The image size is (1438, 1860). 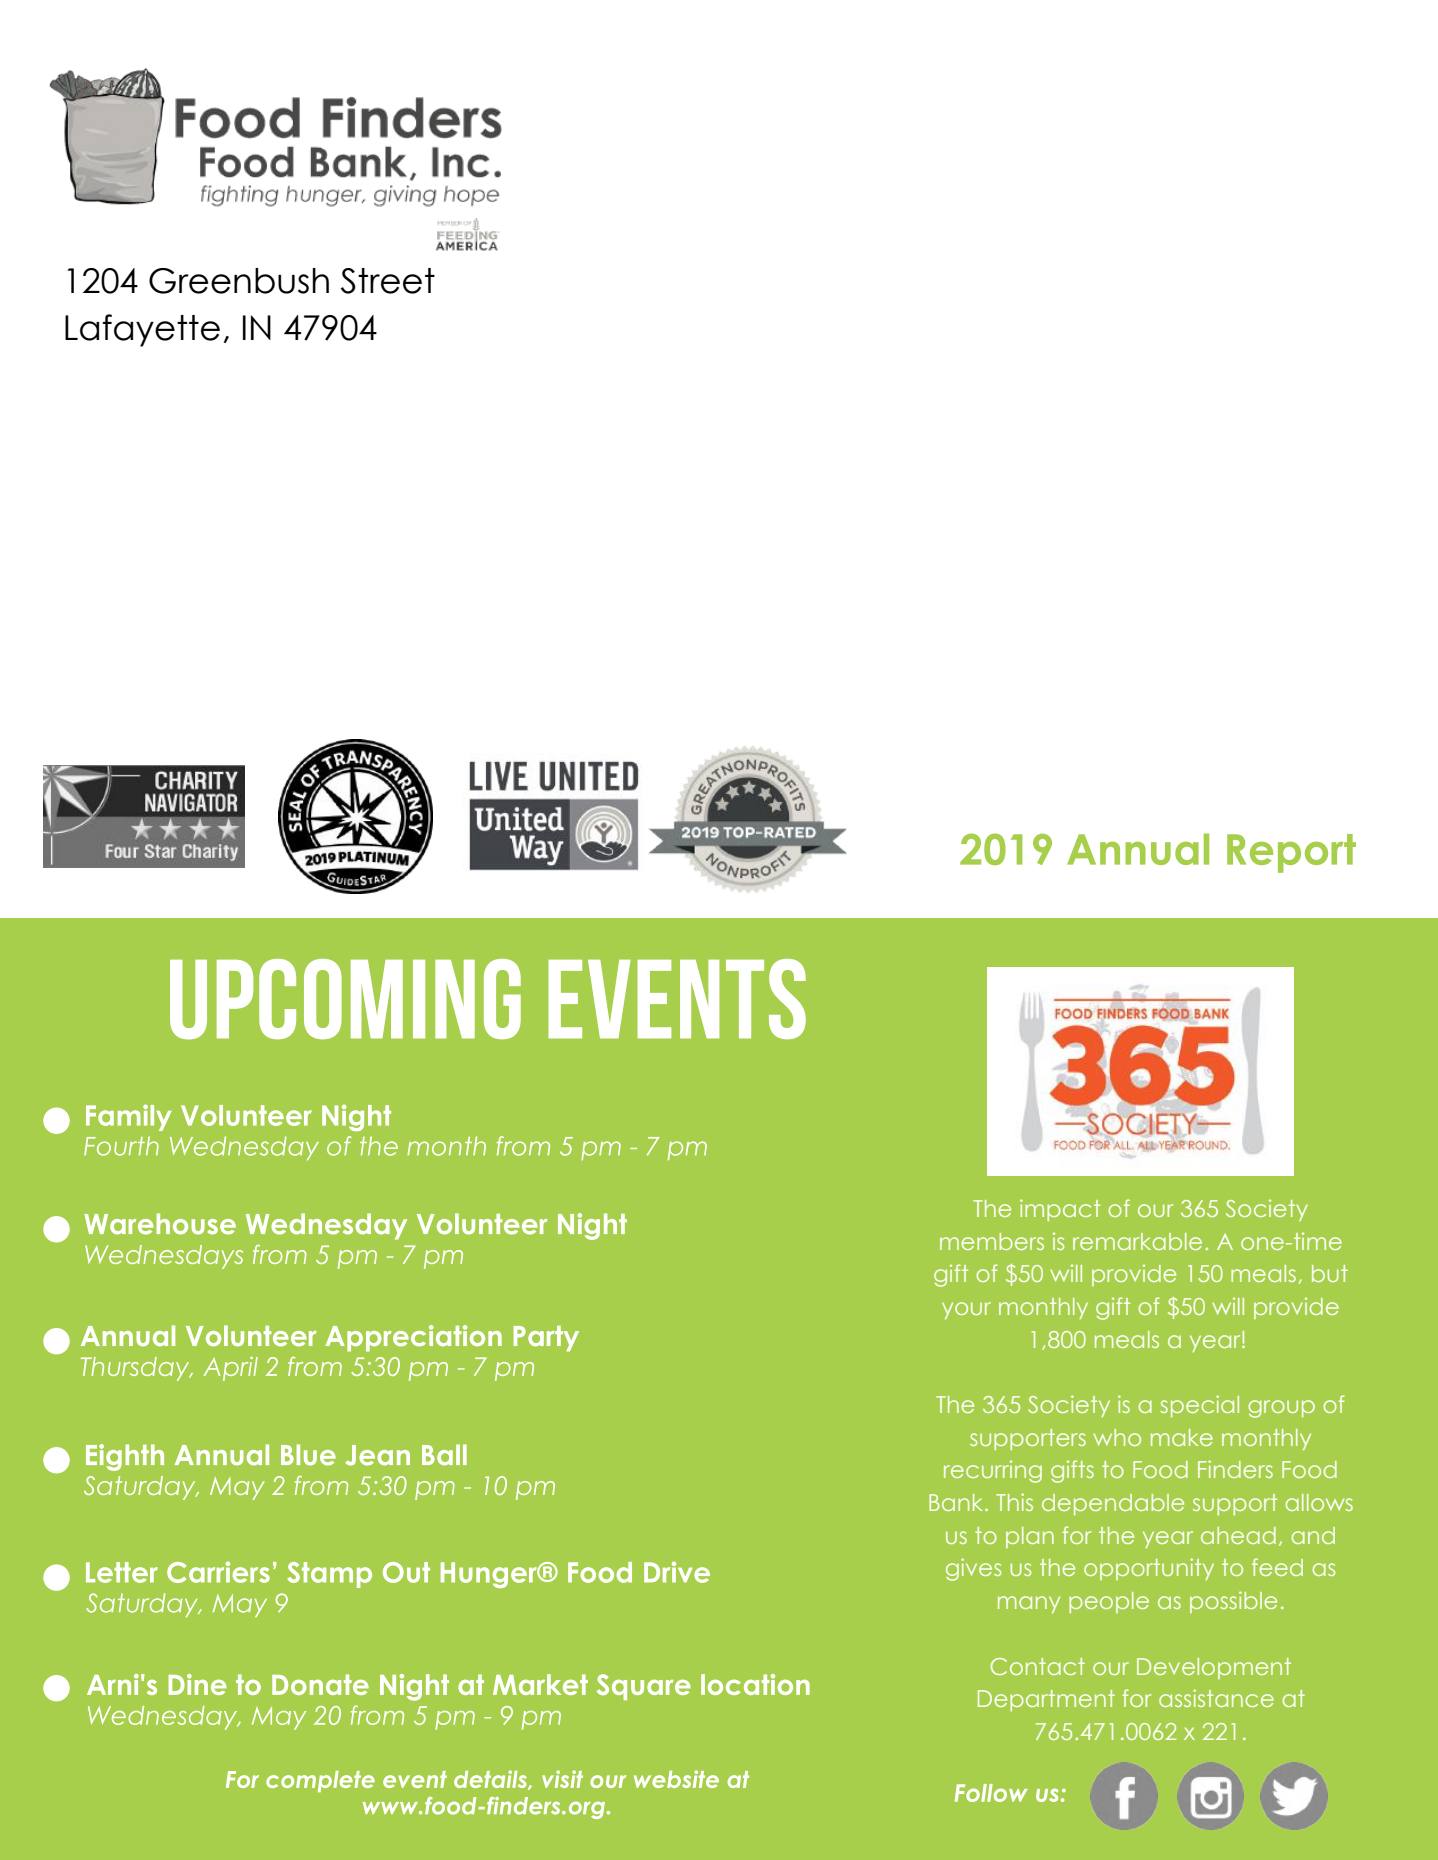 I want to click on Party, so click(x=546, y=1339).
